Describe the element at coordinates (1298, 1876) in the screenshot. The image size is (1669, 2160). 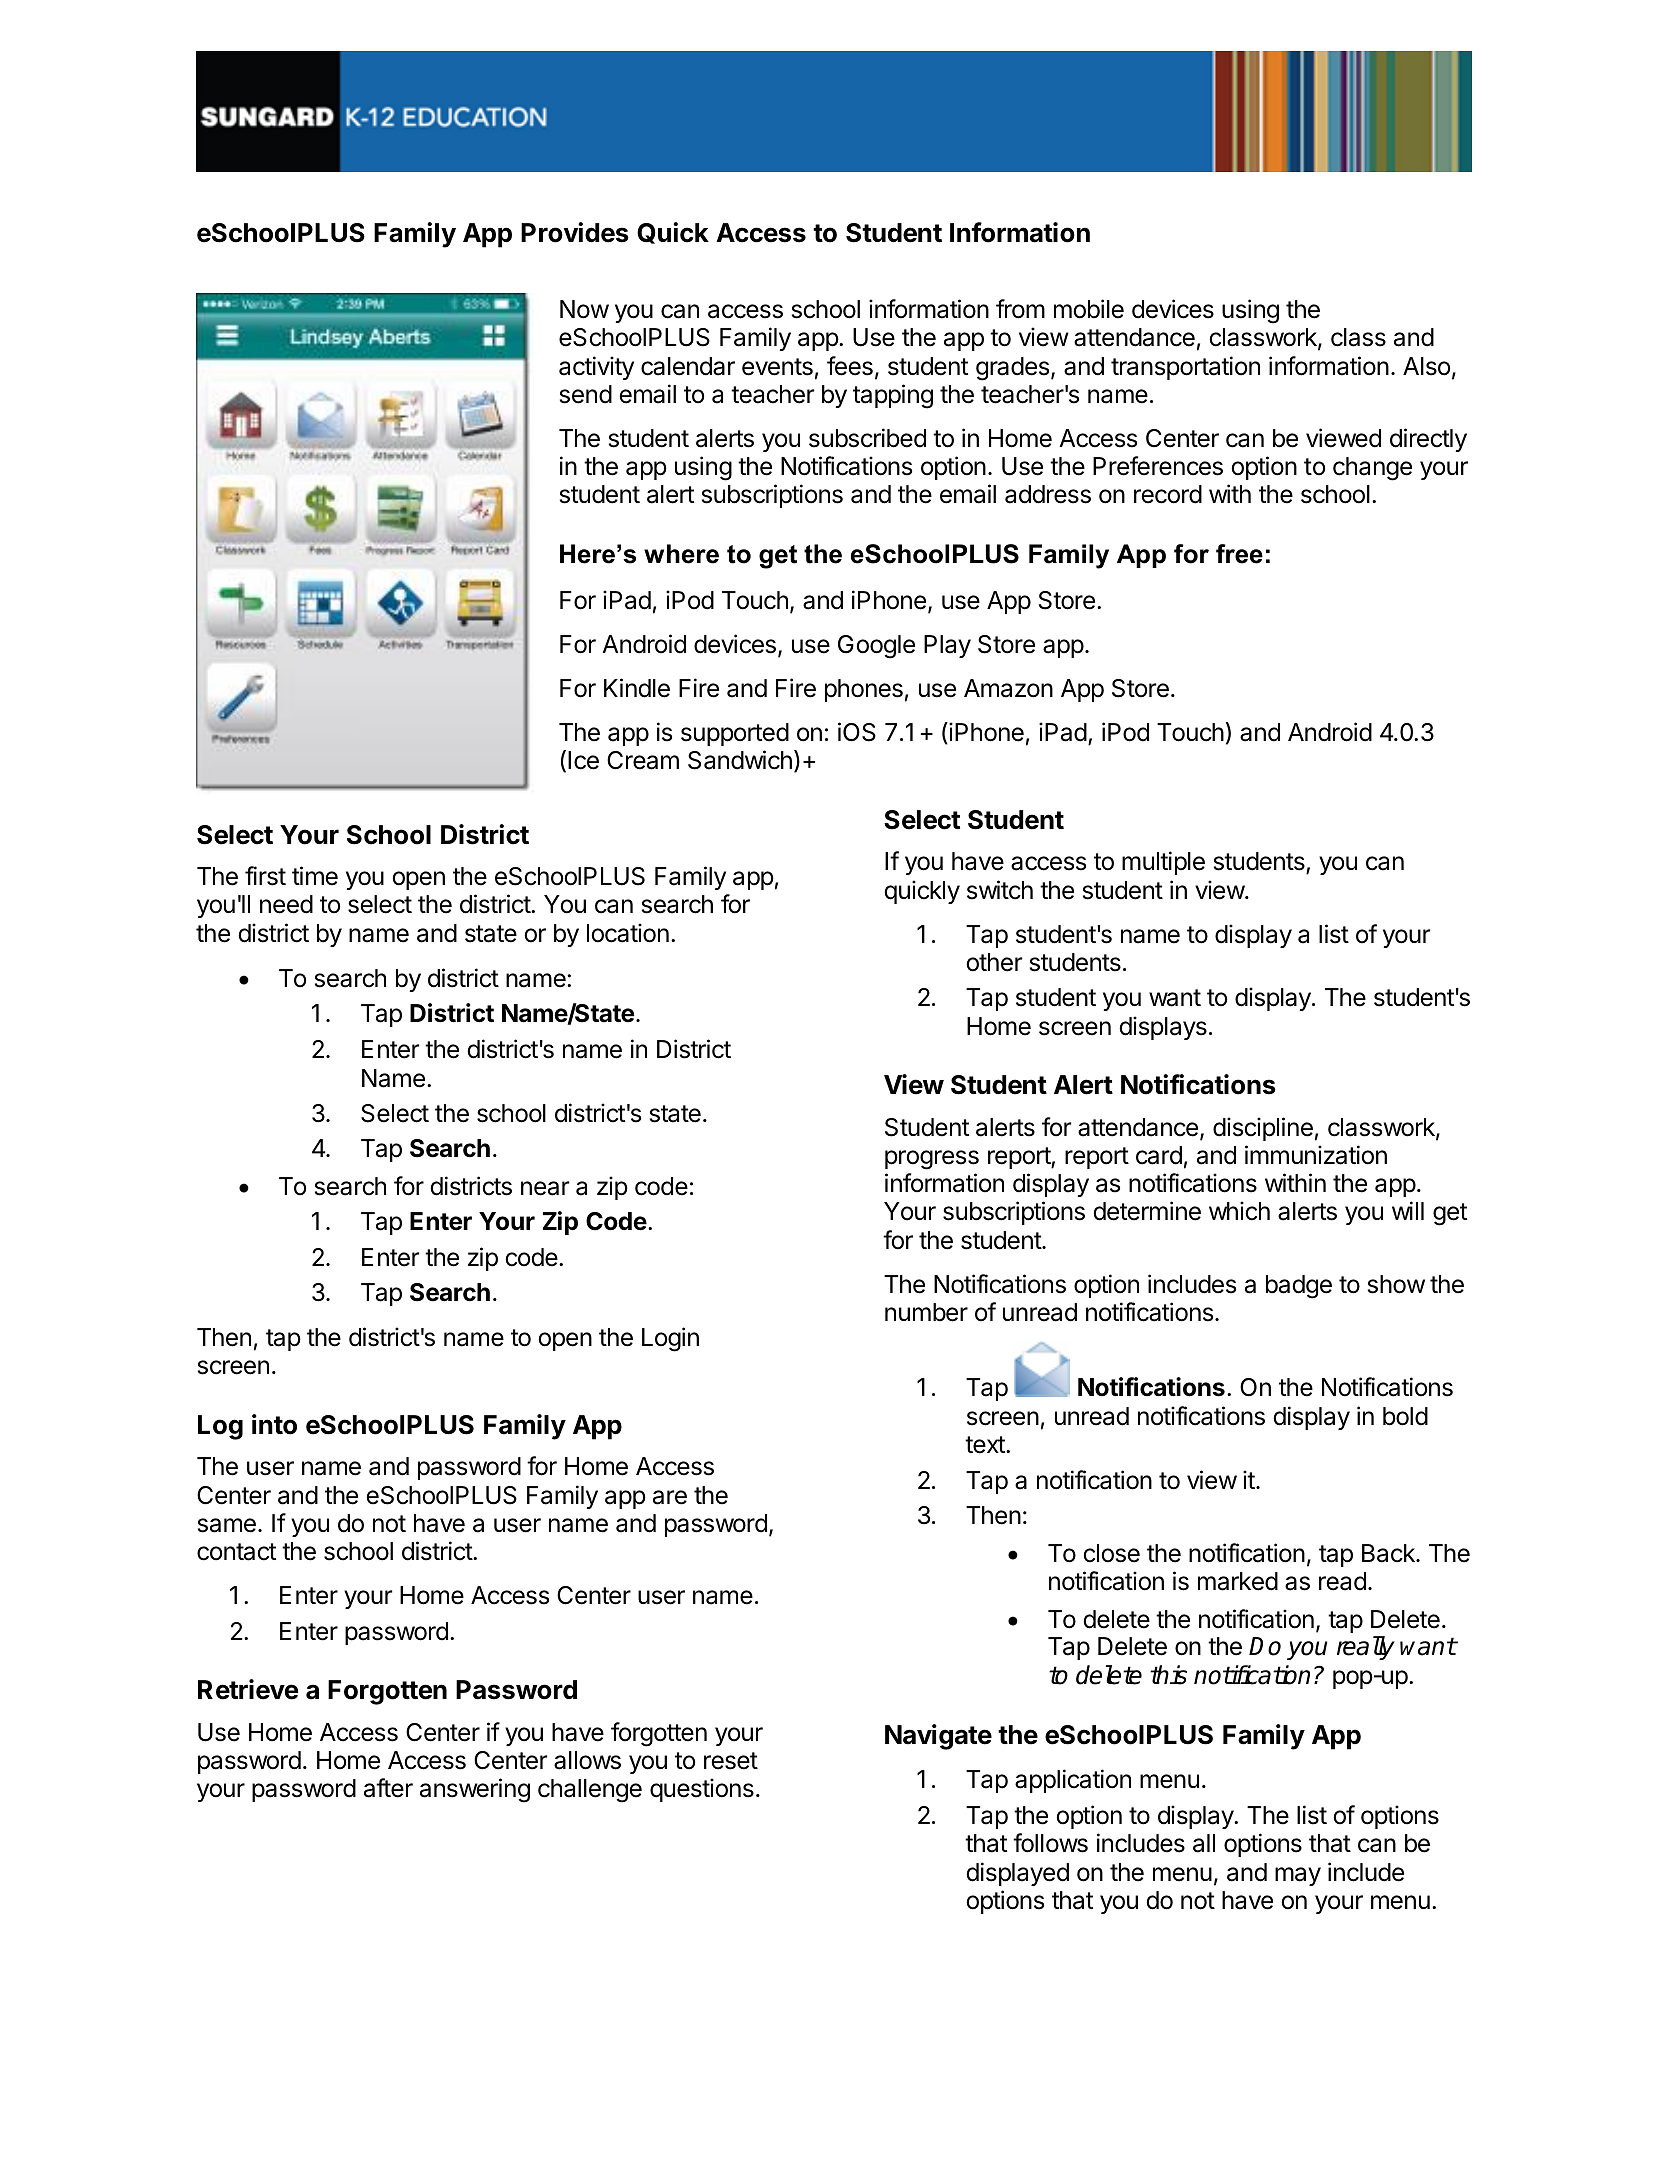
I see `may` at that location.
